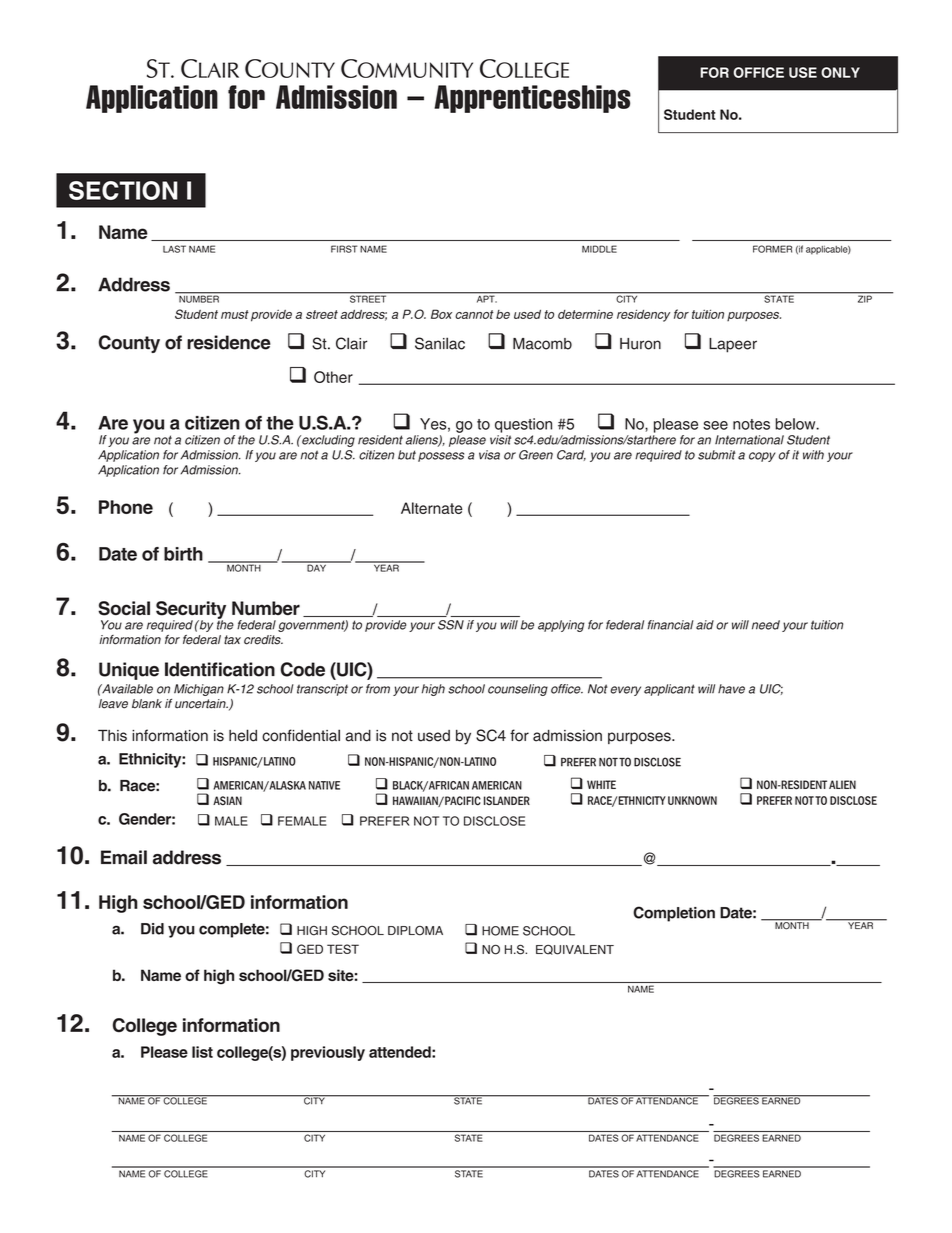 The image size is (952, 1233). Describe the element at coordinates (840, 72) in the screenshot. I see `ONLY` at that location.
